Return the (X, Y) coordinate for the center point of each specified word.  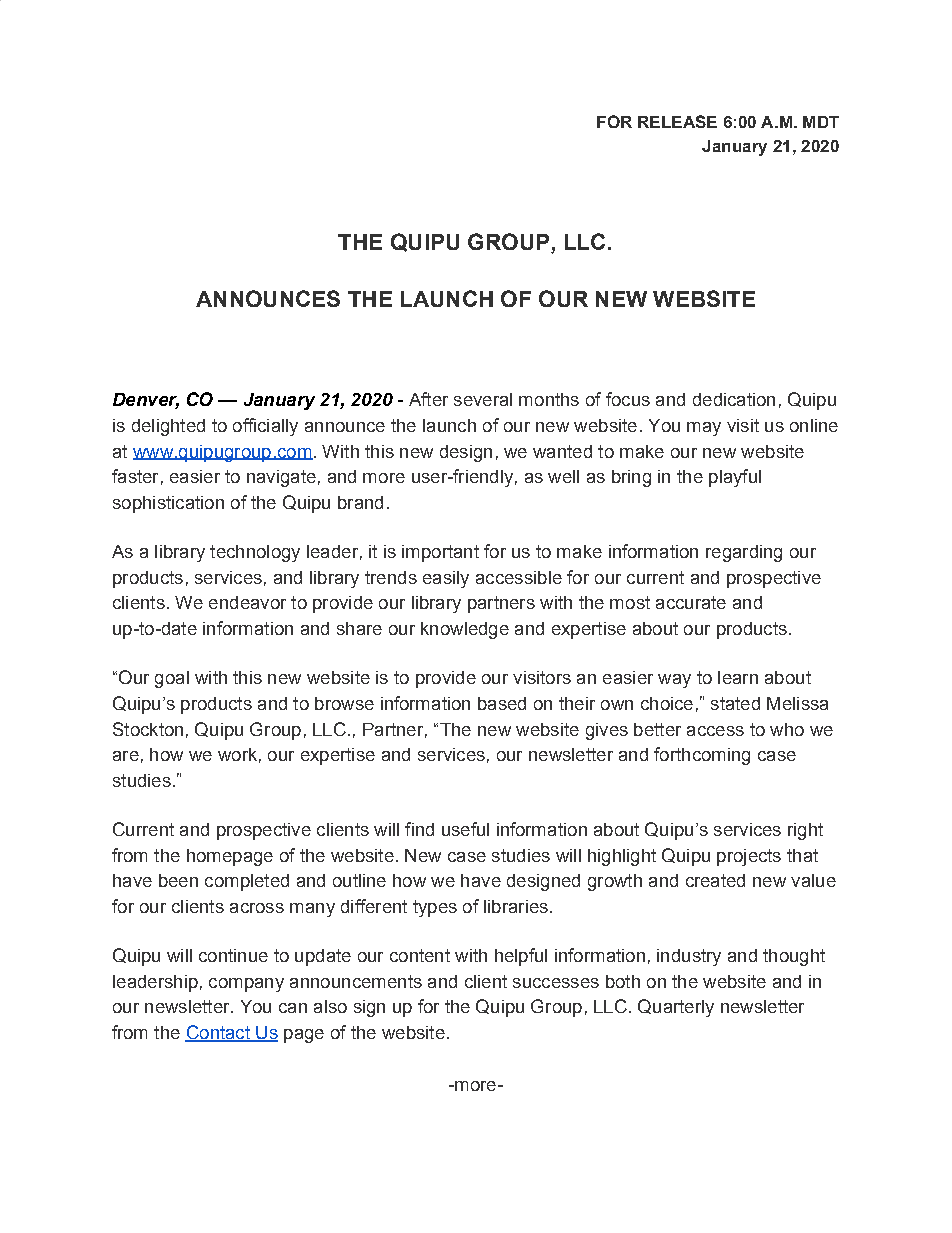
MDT (821, 122)
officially (265, 427)
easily (446, 579)
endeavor (247, 602)
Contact (218, 1033)
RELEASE (677, 121)
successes (556, 983)
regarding (744, 553)
